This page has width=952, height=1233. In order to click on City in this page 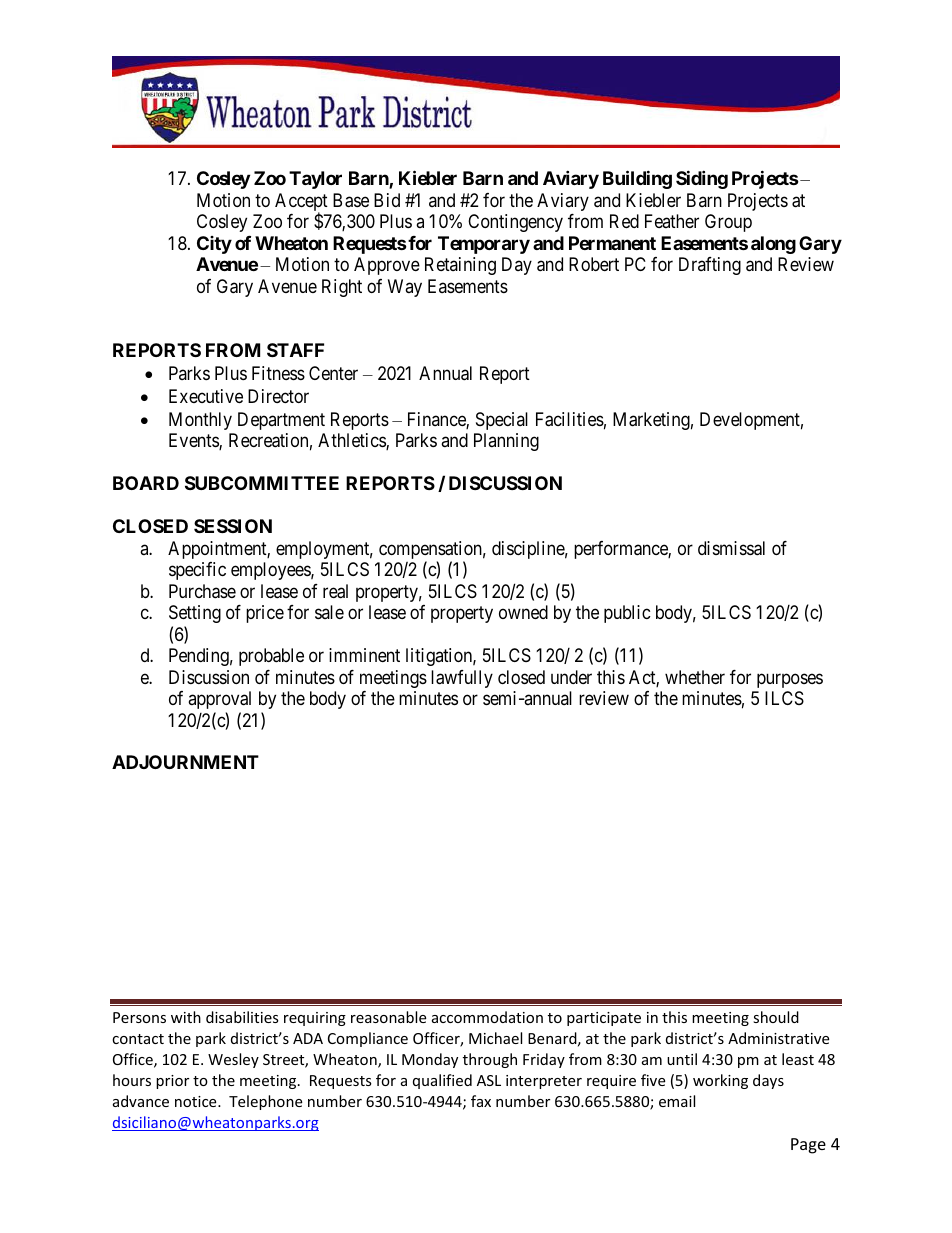, I will do `click(214, 245)`.
